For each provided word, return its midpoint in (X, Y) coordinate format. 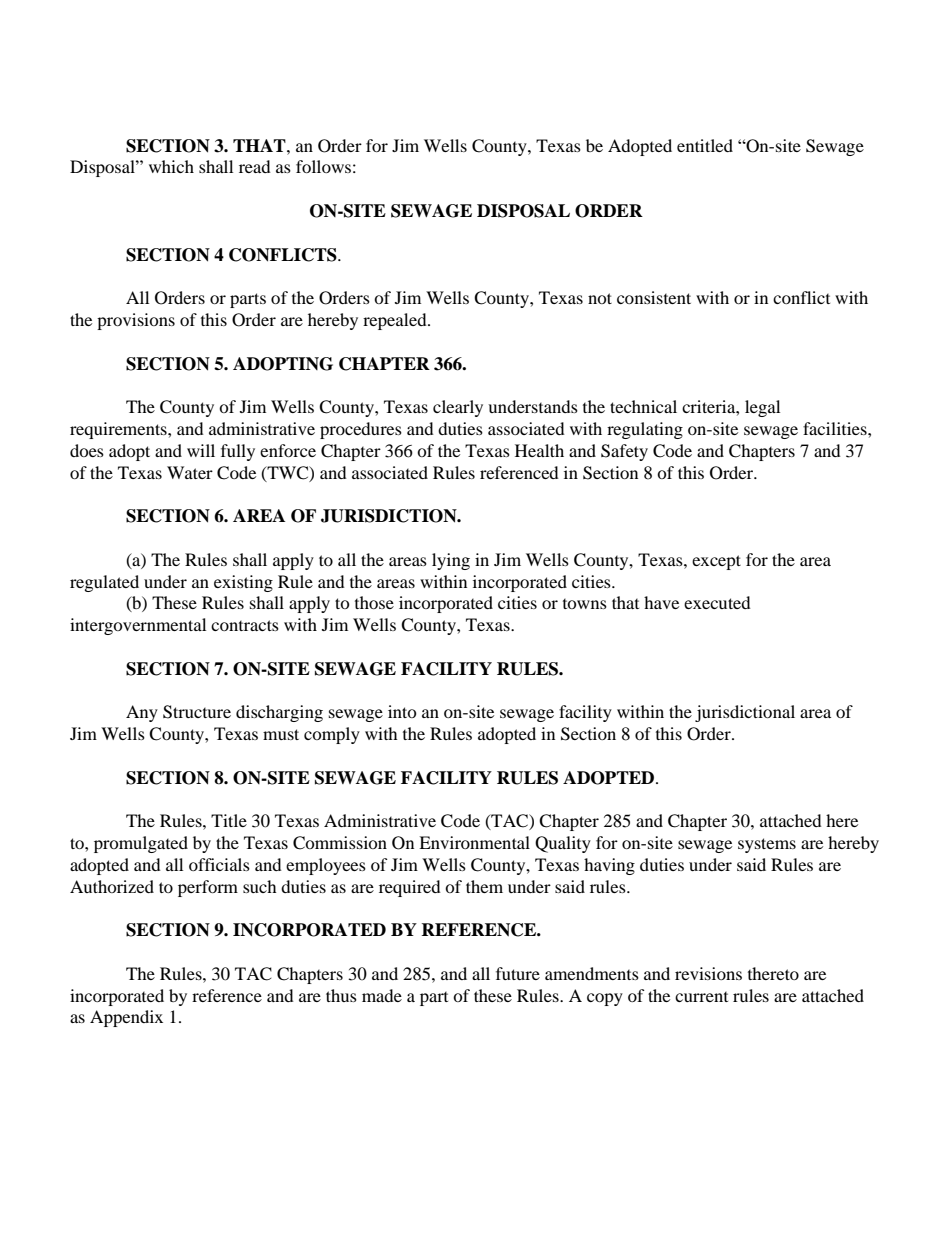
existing (243, 583)
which (171, 166)
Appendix (126, 1018)
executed (717, 602)
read (255, 166)
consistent (654, 297)
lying (451, 561)
